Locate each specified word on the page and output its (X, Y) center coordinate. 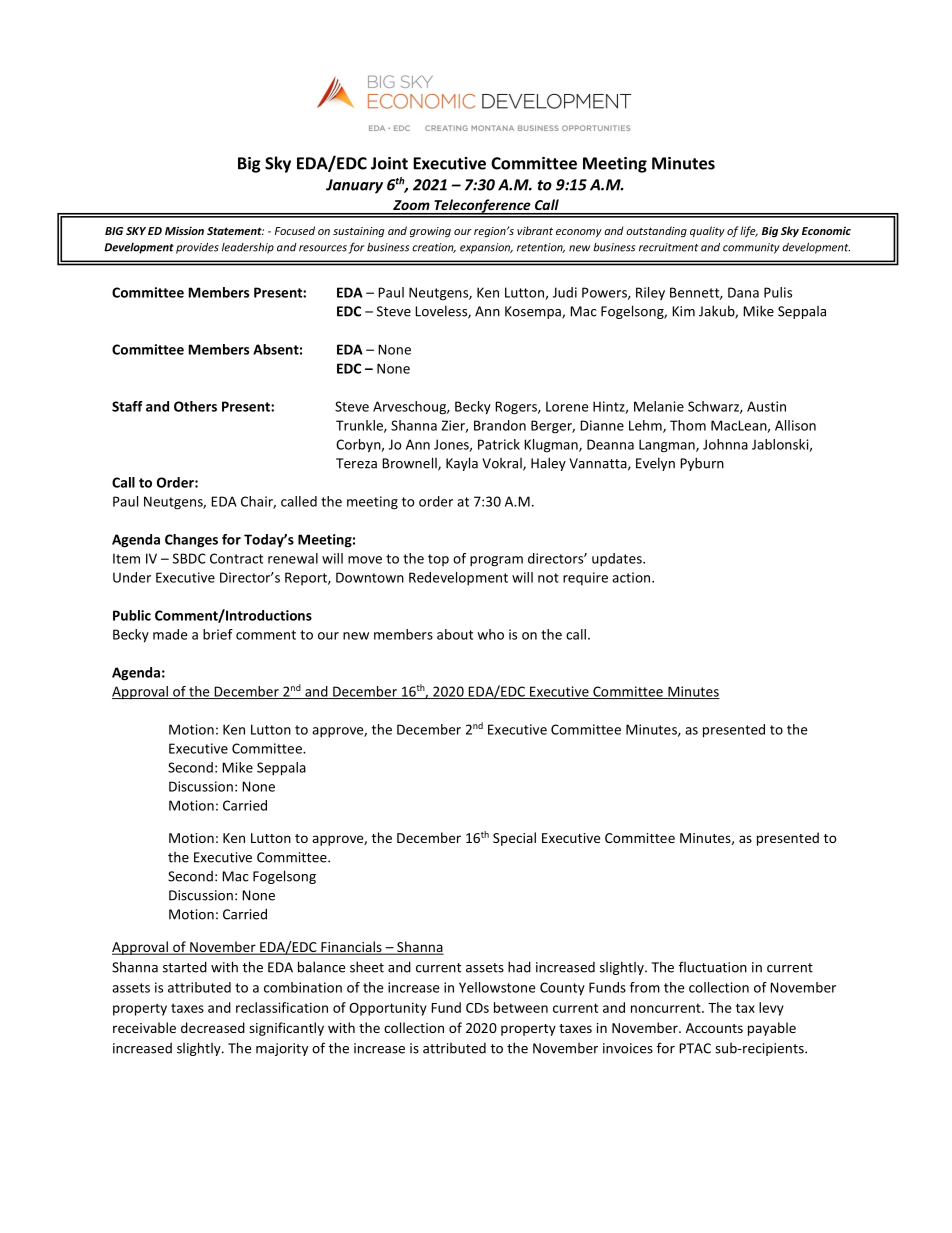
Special (514, 839)
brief (218, 634)
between (521, 1007)
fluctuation (713, 967)
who (490, 634)
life (749, 232)
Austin (766, 406)
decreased (213, 1027)
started (185, 967)
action (632, 577)
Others (195, 406)
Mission (184, 230)
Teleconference (482, 207)
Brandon (500, 425)
